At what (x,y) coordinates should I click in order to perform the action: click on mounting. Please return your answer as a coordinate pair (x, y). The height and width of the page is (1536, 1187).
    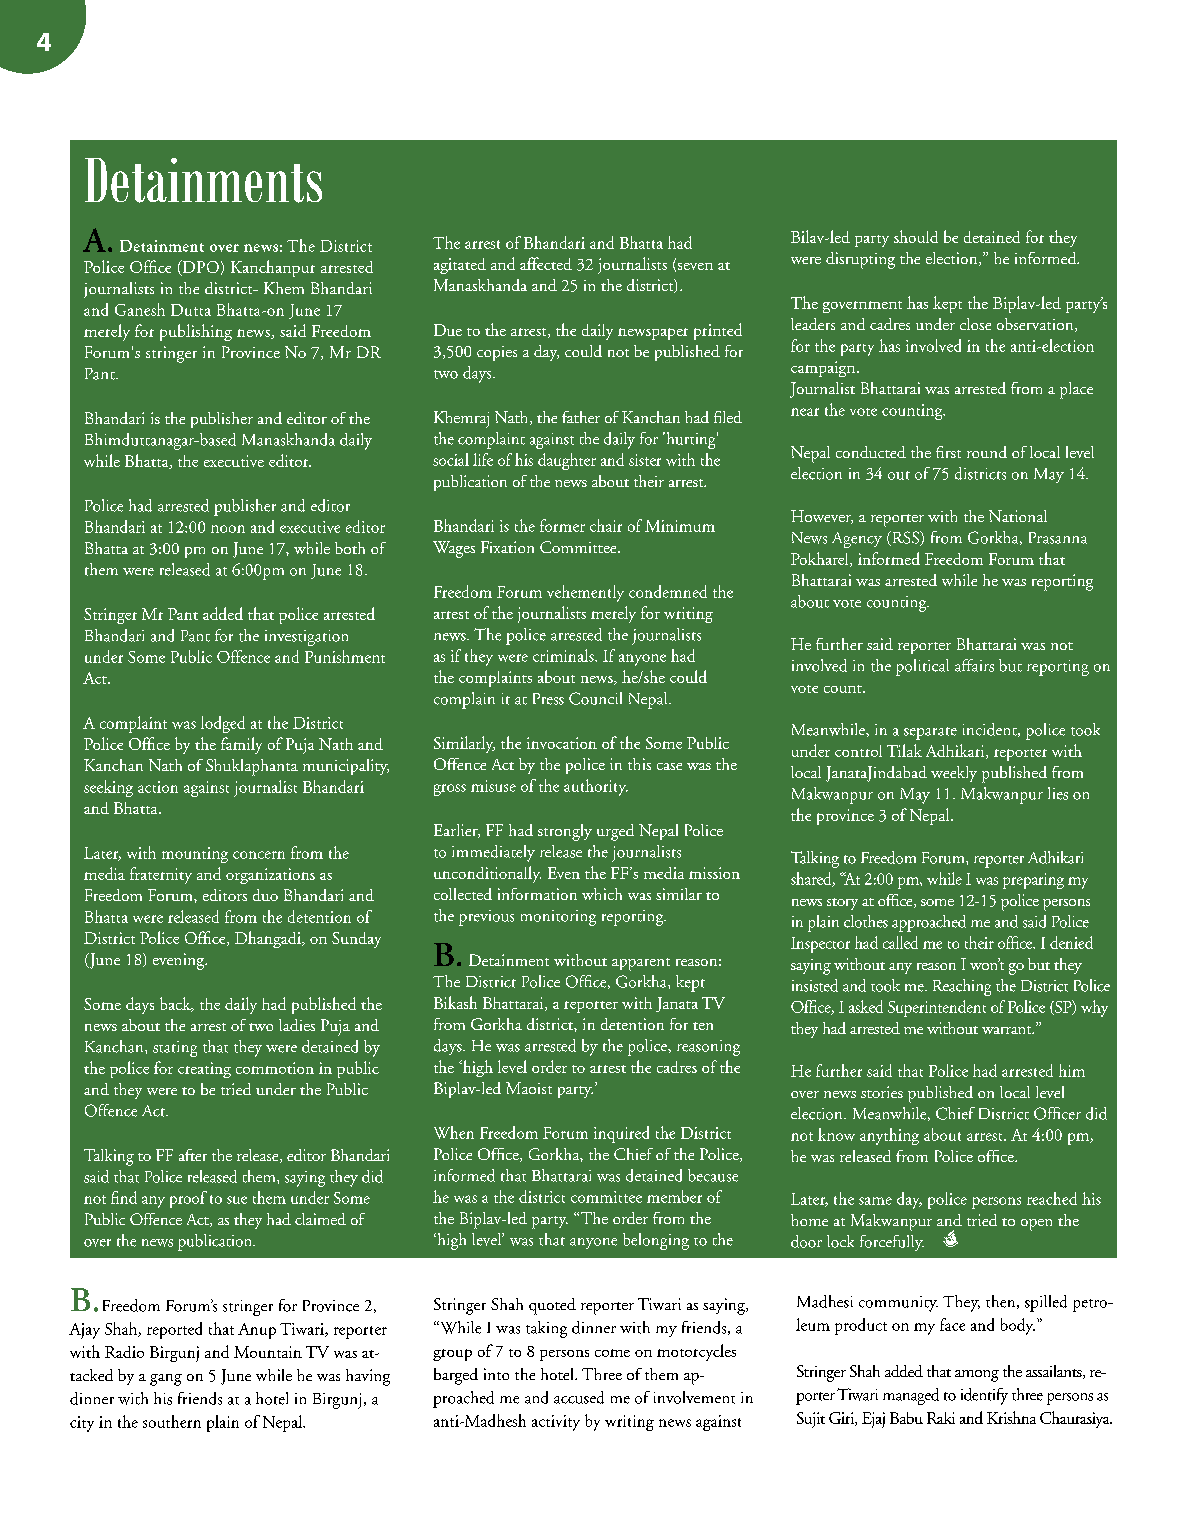
    Looking at the image, I should click on (195, 855).
